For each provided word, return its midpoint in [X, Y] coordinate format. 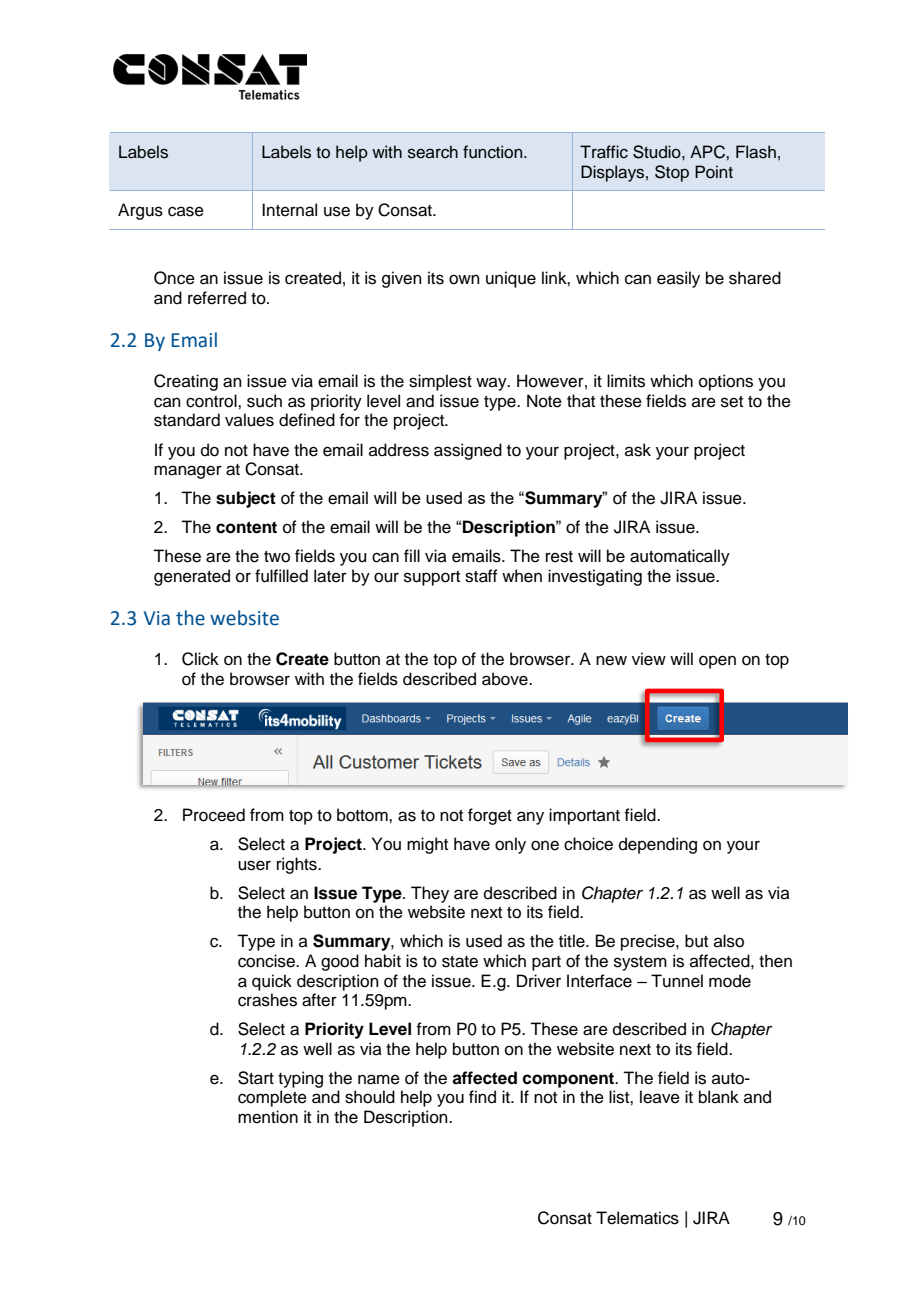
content [246, 527]
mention [268, 1117]
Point [714, 172]
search [433, 152]
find [482, 1097]
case [186, 211]
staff [481, 576]
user [254, 865]
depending [658, 845]
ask [638, 450]
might [427, 845]
